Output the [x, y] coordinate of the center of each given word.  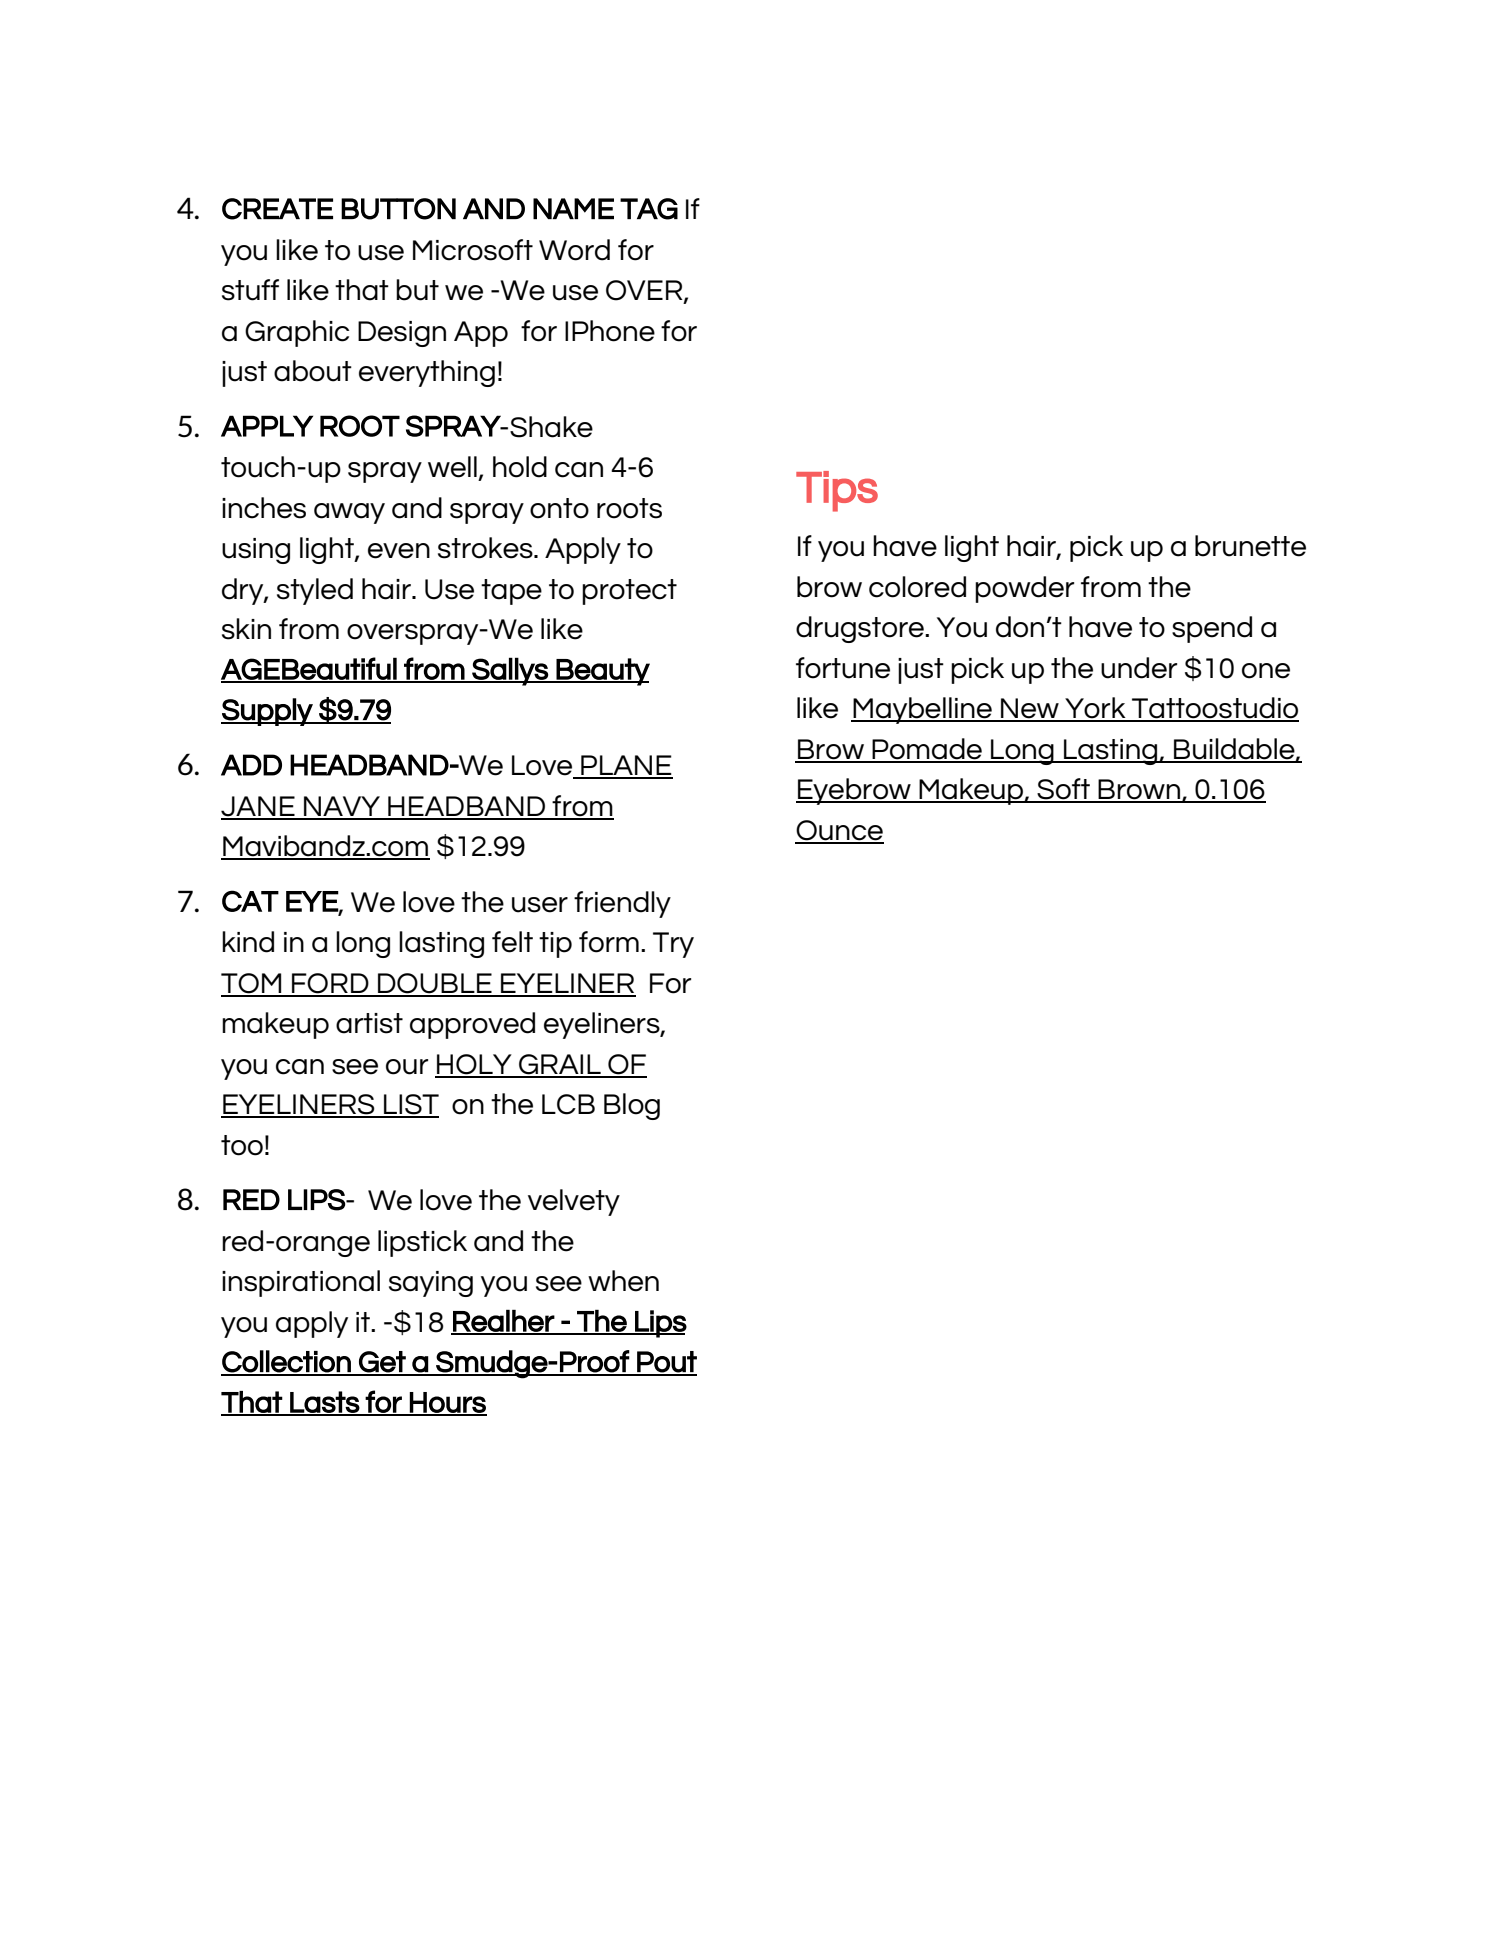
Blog [632, 1106]
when [623, 1281]
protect [629, 592]
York [1095, 709]
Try [673, 945]
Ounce [839, 831]
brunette [1250, 546]
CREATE [277, 209]
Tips [837, 491]
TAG [649, 209]
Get [381, 1363]
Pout [666, 1363]
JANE [259, 807]
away [349, 513]
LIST [410, 1105]
